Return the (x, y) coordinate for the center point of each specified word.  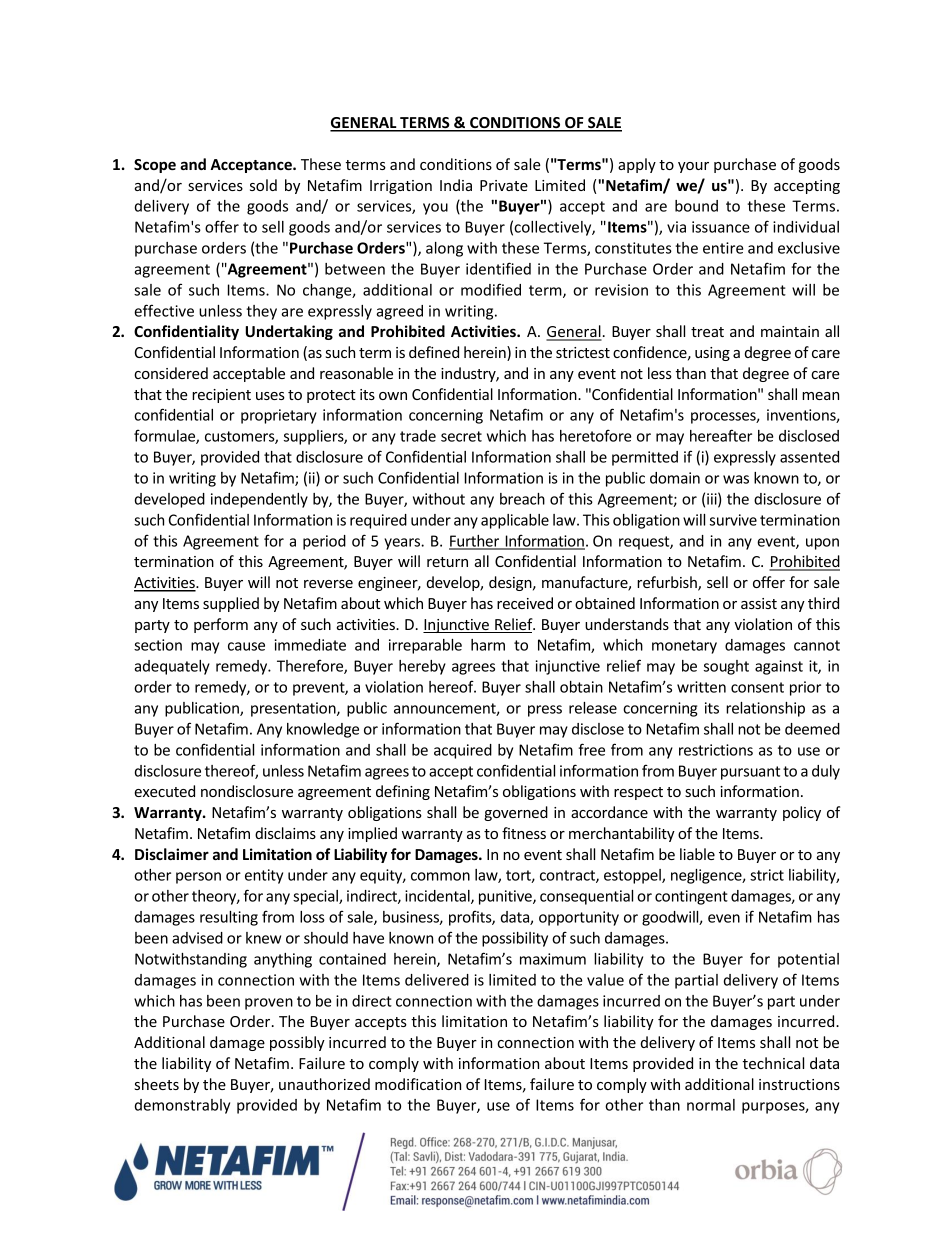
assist (759, 603)
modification (418, 1084)
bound (696, 206)
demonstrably (182, 1106)
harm (488, 645)
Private (504, 185)
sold (263, 185)
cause (246, 646)
